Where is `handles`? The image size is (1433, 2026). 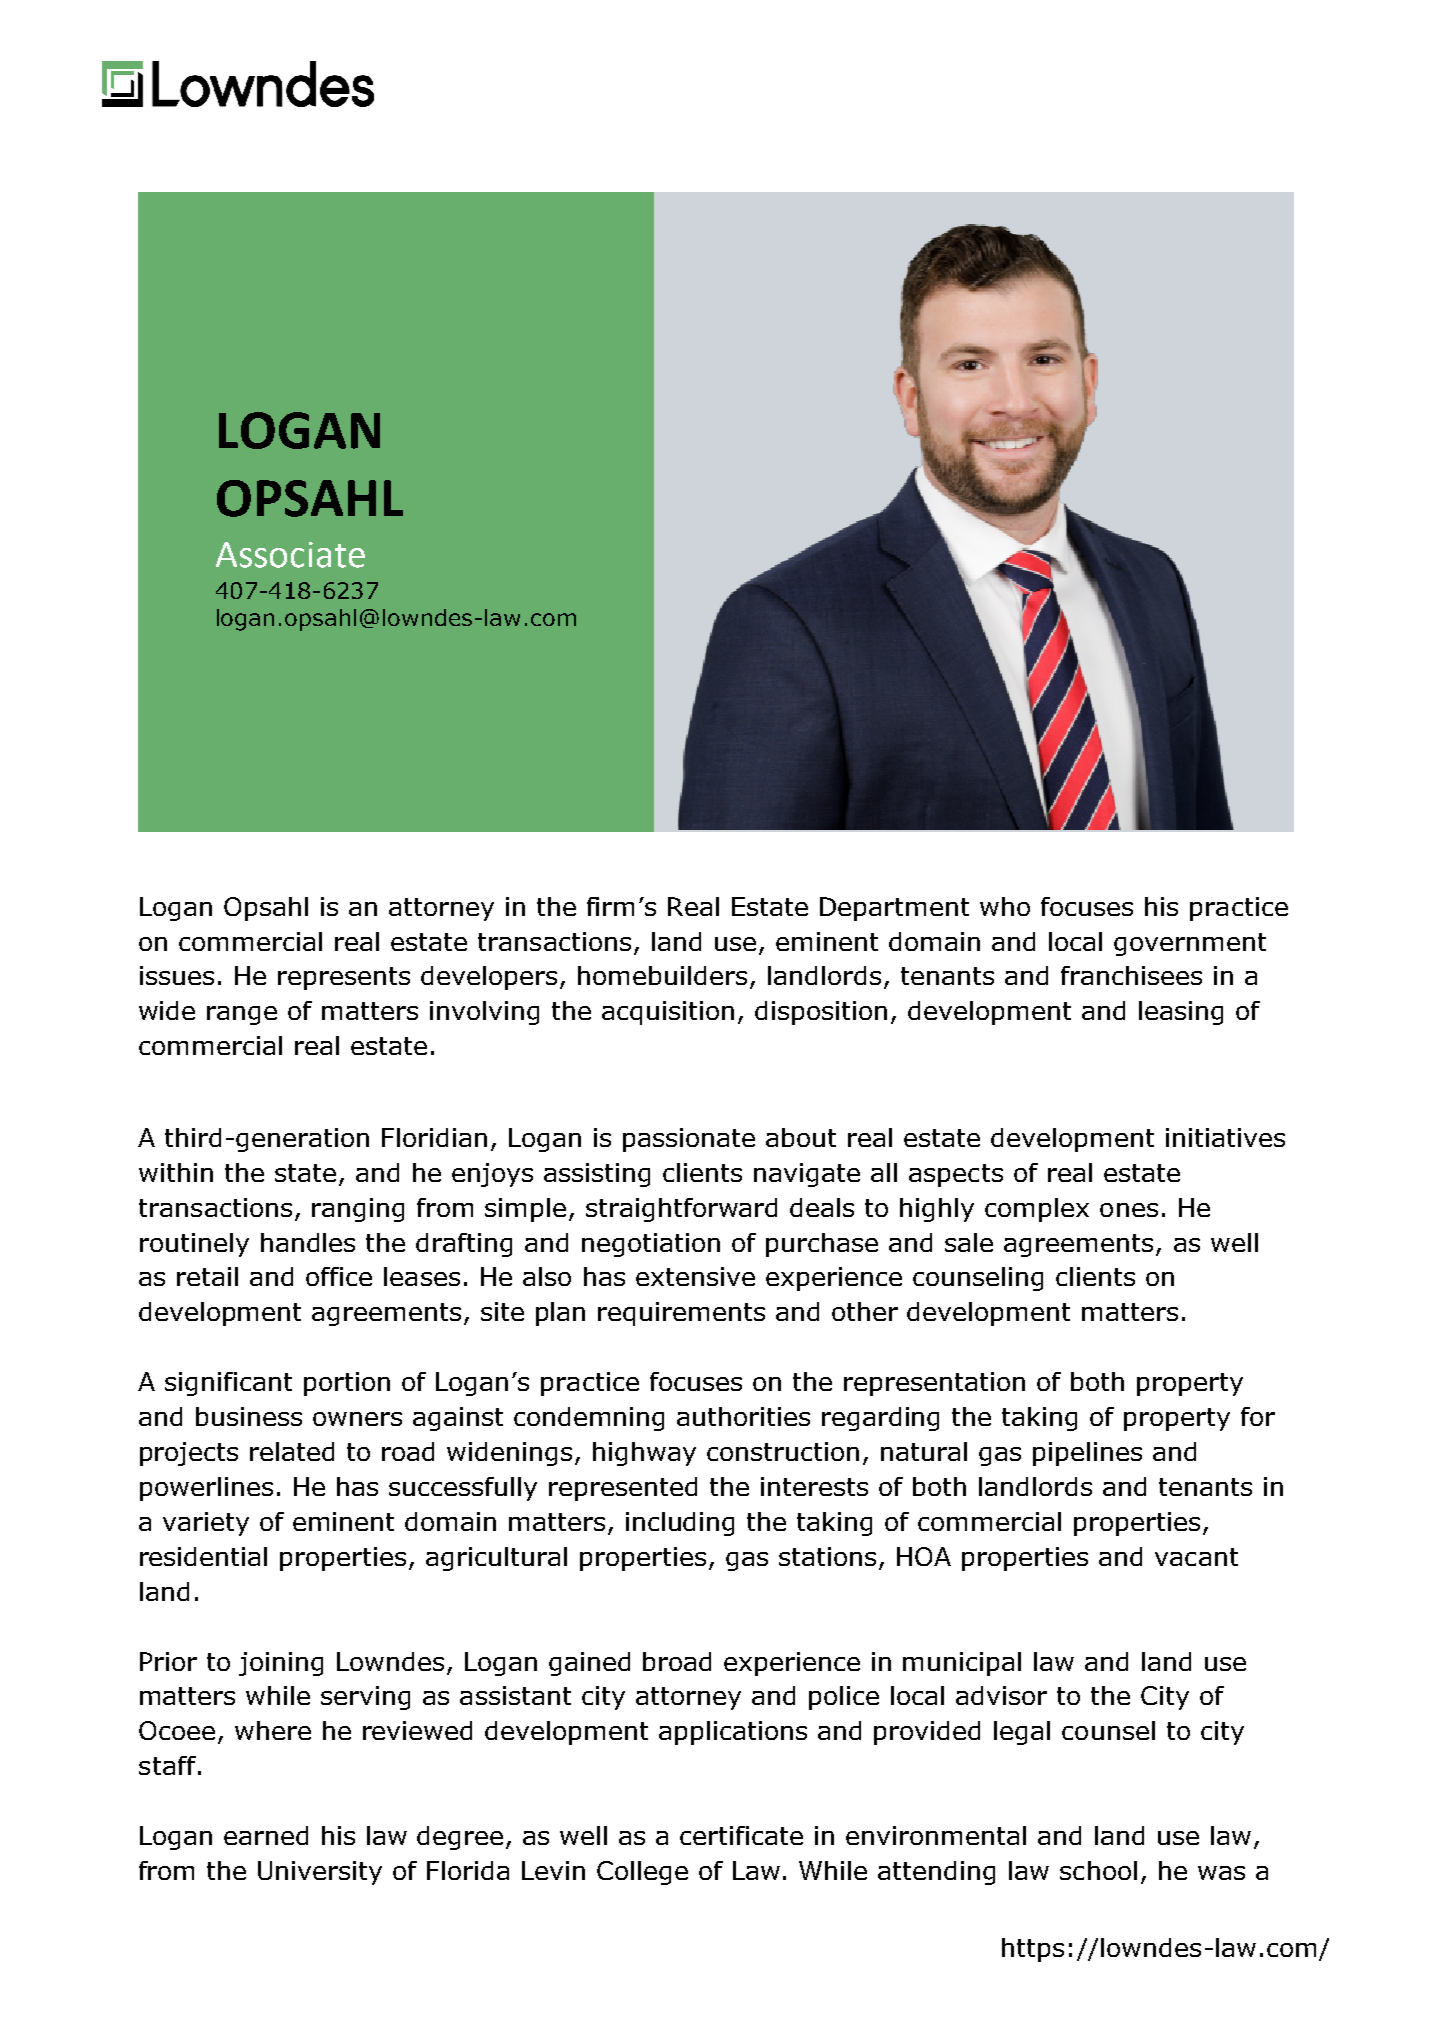 handles is located at coordinates (308, 1242).
